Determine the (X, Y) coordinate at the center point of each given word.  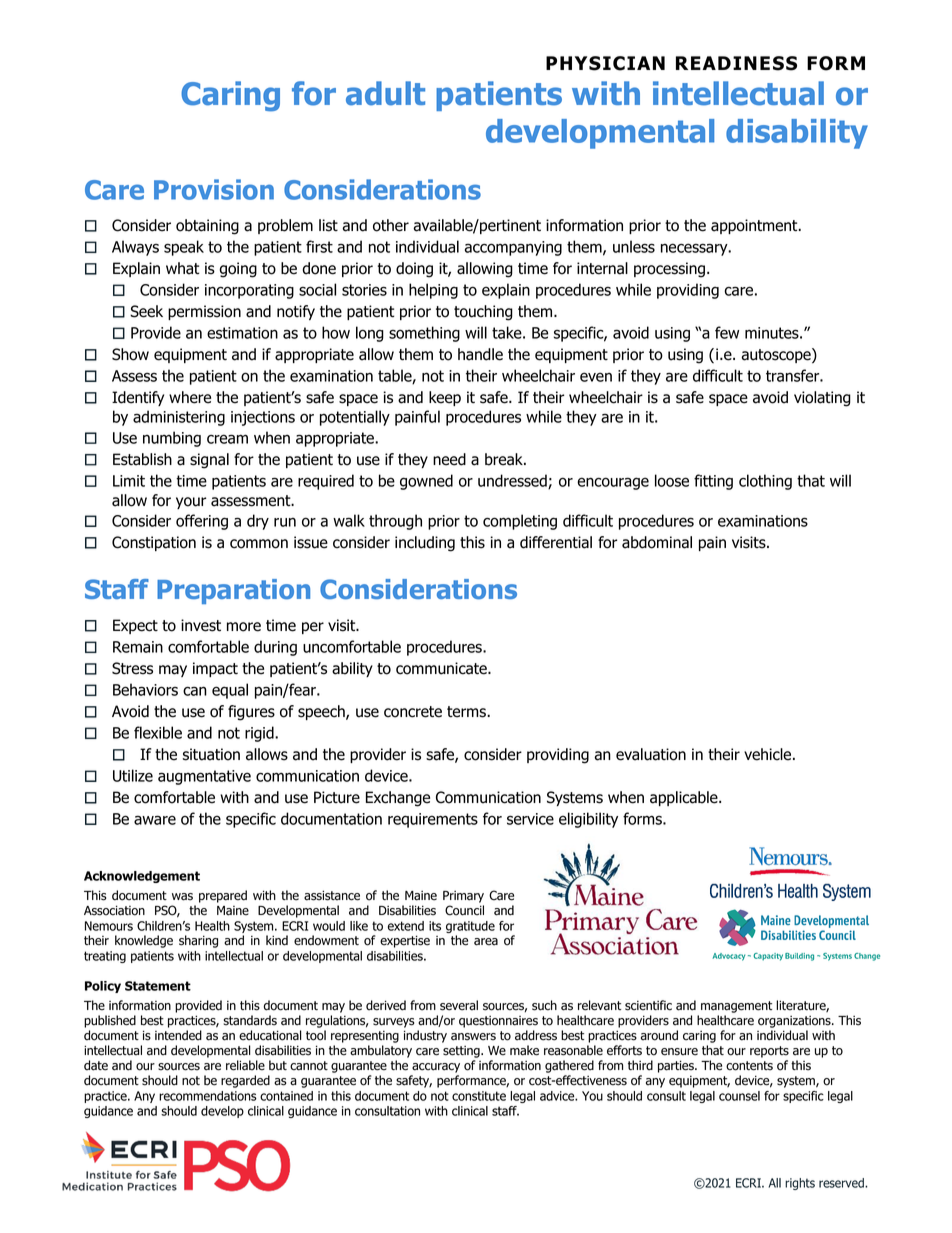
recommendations (208, 1096)
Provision (214, 189)
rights (800, 1184)
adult (385, 93)
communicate (442, 668)
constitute (479, 1096)
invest (201, 625)
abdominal (657, 542)
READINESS (736, 63)
